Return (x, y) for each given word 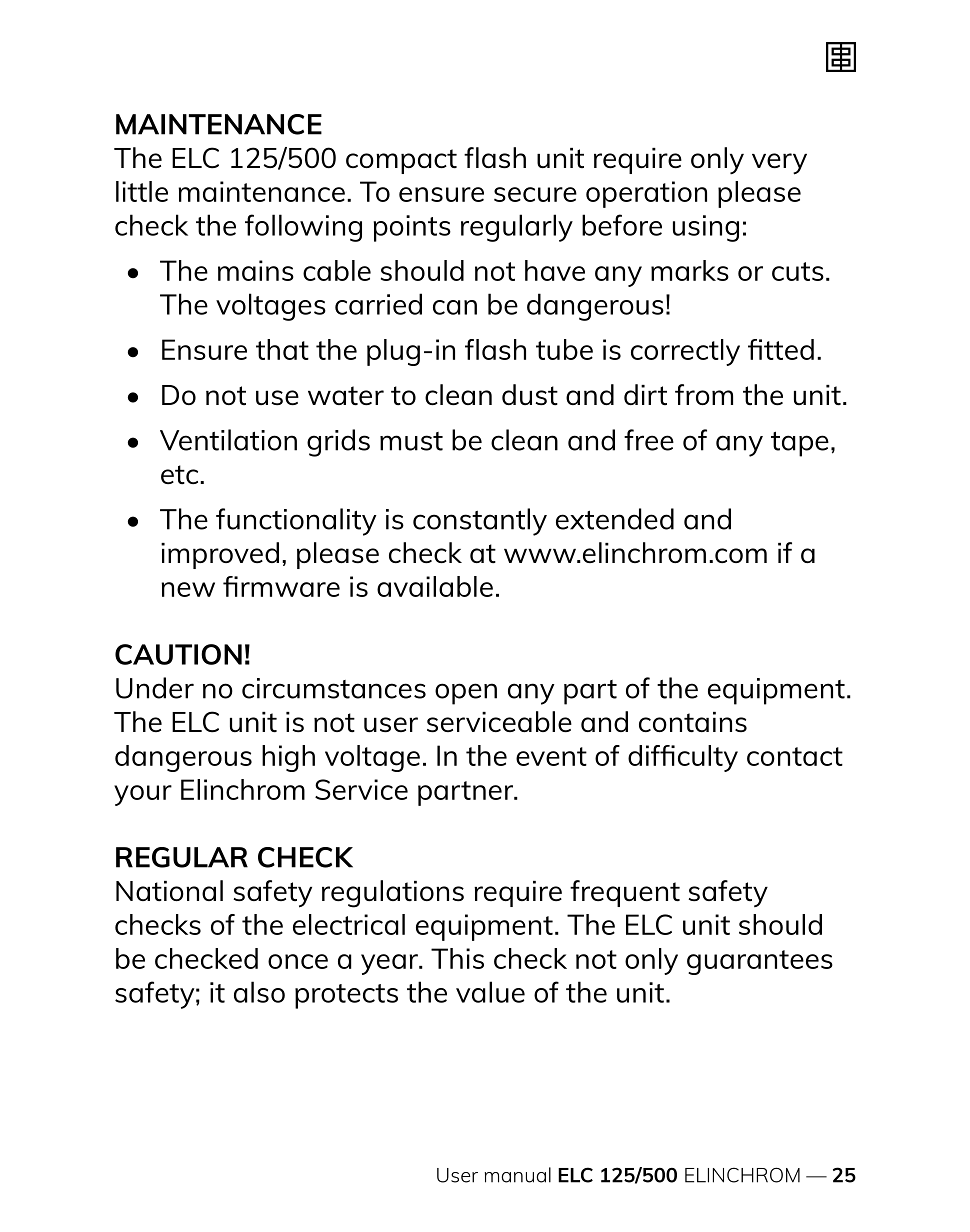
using (706, 228)
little (142, 191)
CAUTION (178, 654)
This (457, 958)
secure (535, 194)
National (169, 890)
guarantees (760, 962)
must (411, 441)
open (466, 694)
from (704, 394)
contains (693, 722)
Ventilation (228, 440)
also (259, 992)
